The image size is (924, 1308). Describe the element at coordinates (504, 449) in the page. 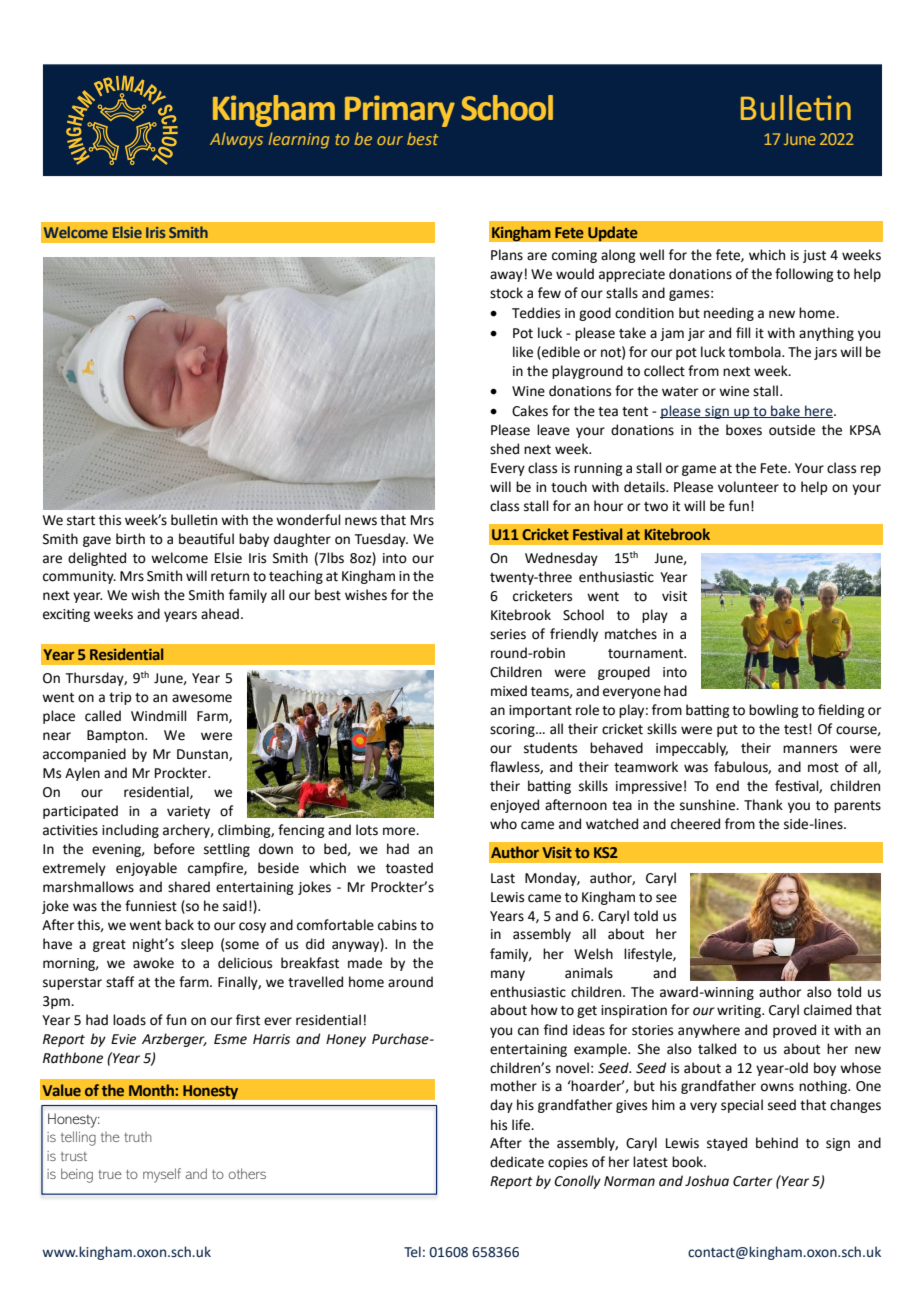

I see `shed` at that location.
